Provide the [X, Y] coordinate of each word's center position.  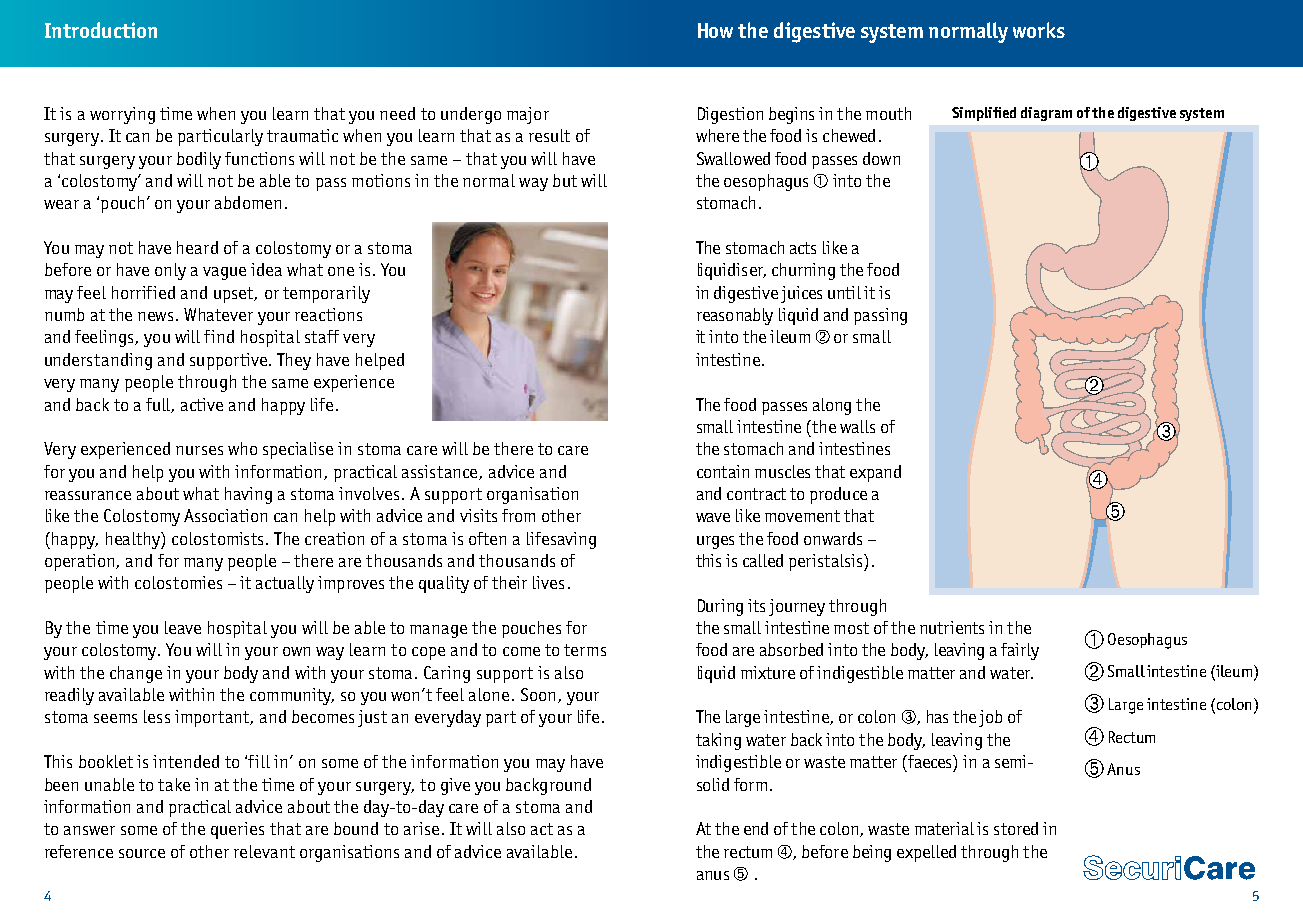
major [528, 115]
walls [857, 426]
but [565, 180]
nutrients [952, 627]
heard [197, 247]
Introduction [101, 30]
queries [237, 830]
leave [183, 627]
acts [803, 248]
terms [585, 650]
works [1039, 30]
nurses [199, 450]
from [518, 515]
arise [421, 828]
